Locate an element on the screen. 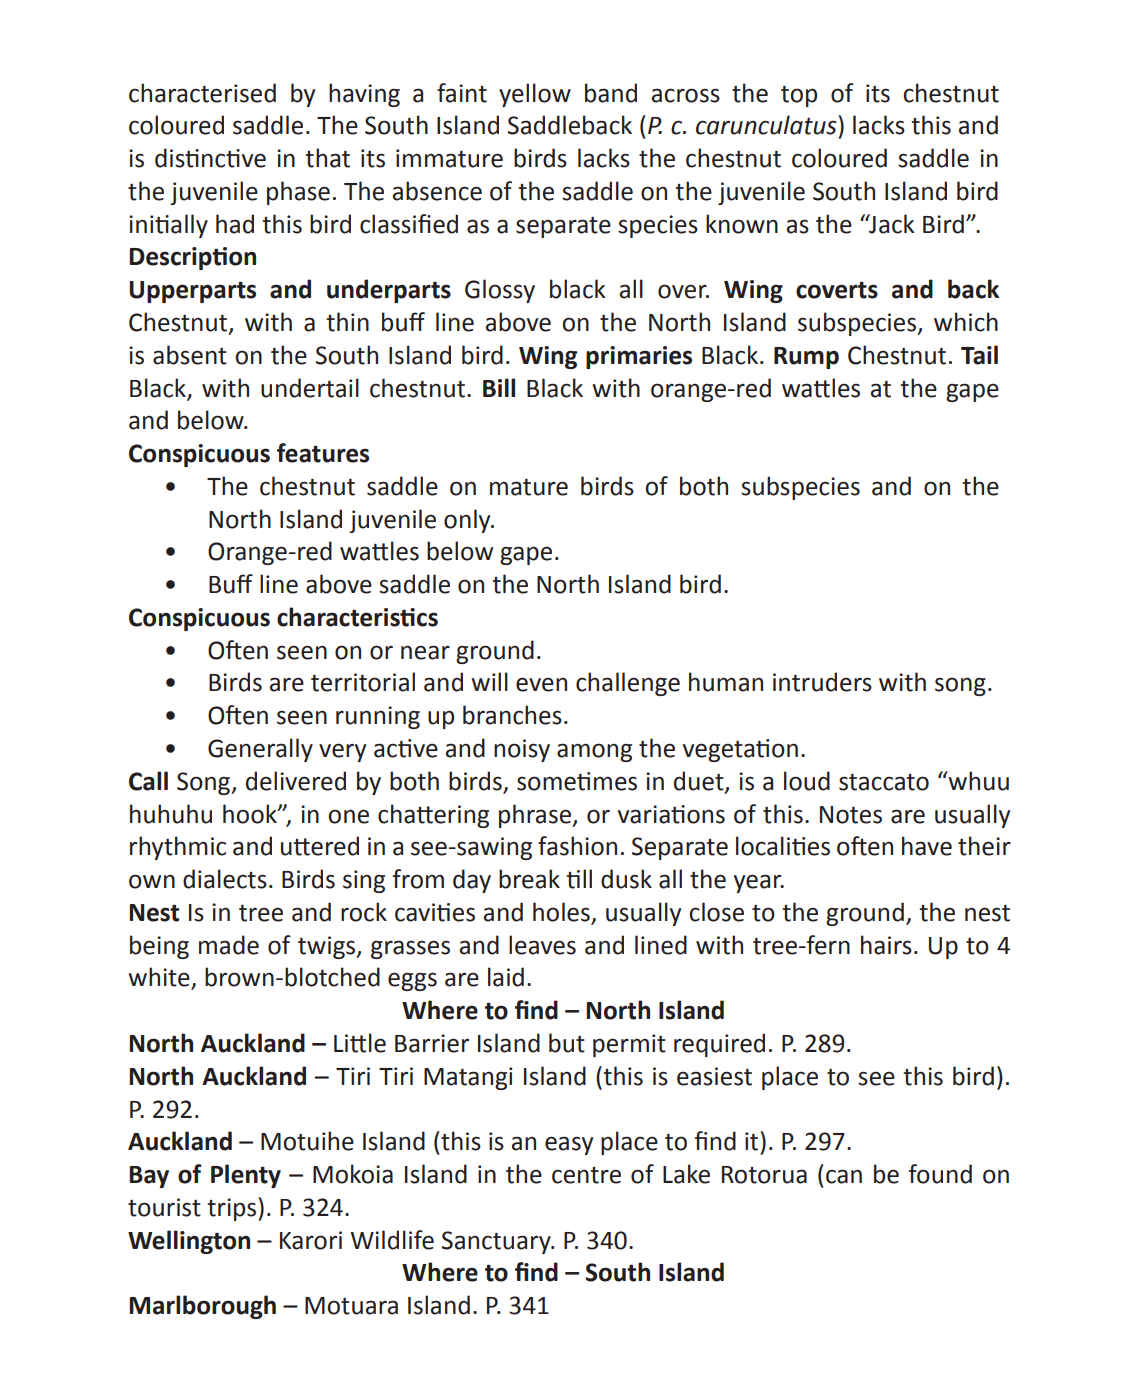 The width and height of the screenshot is (1135, 1399). top is located at coordinates (799, 96).
